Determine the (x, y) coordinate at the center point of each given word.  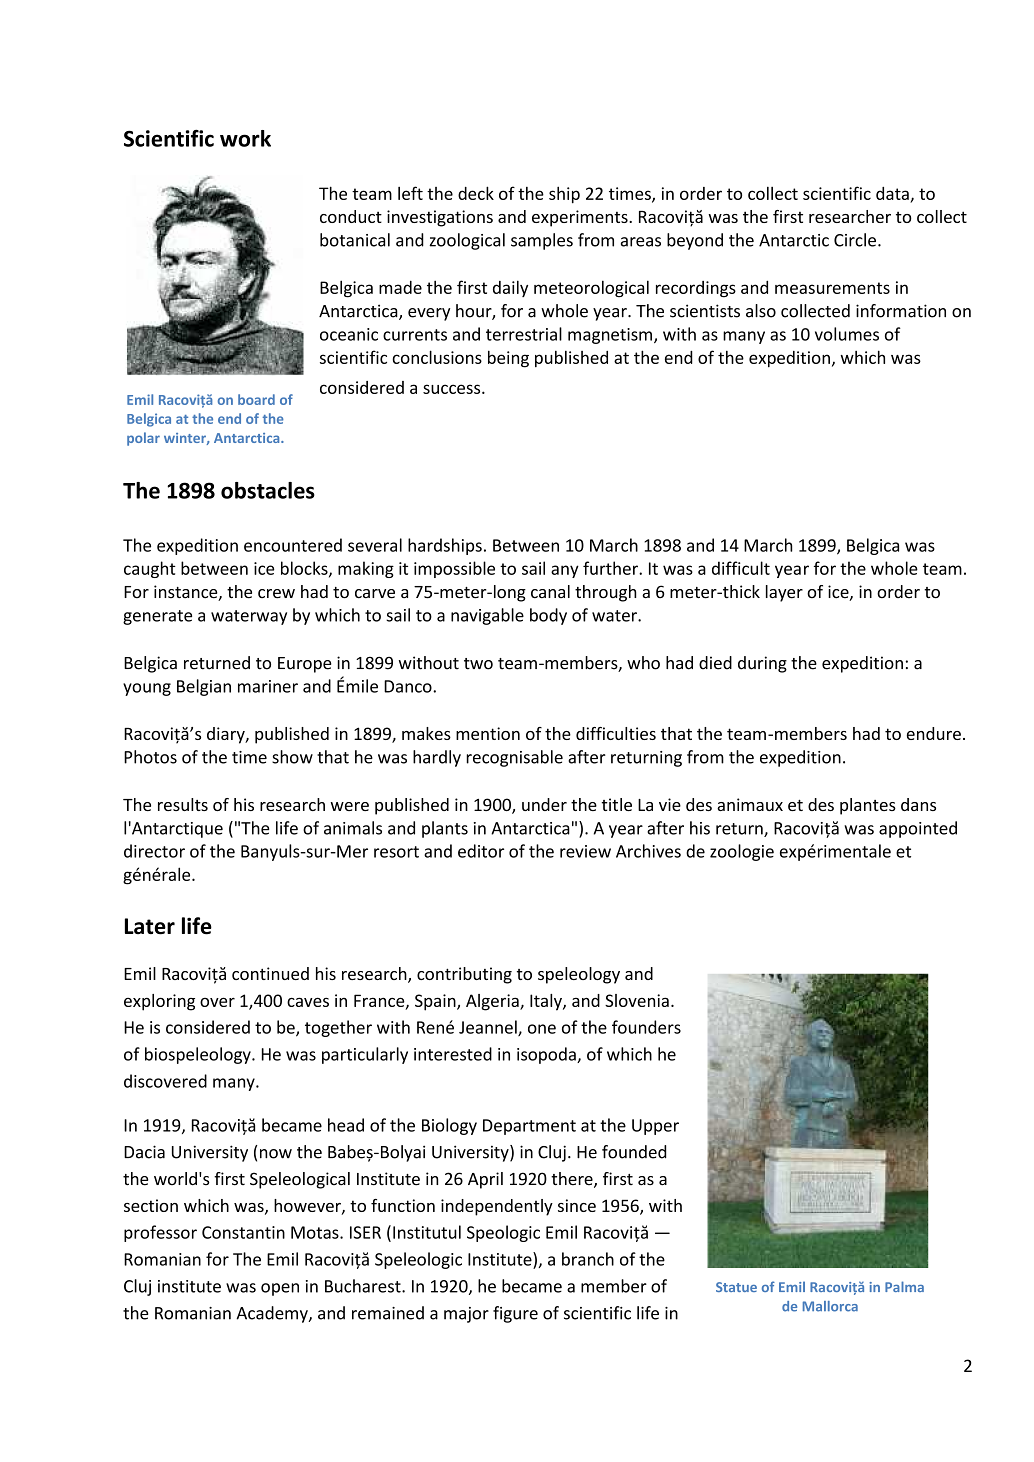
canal (550, 591)
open (280, 1289)
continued (270, 973)
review (585, 851)
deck (476, 193)
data (892, 193)
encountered (293, 545)
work (245, 138)
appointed (918, 829)
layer (784, 593)
